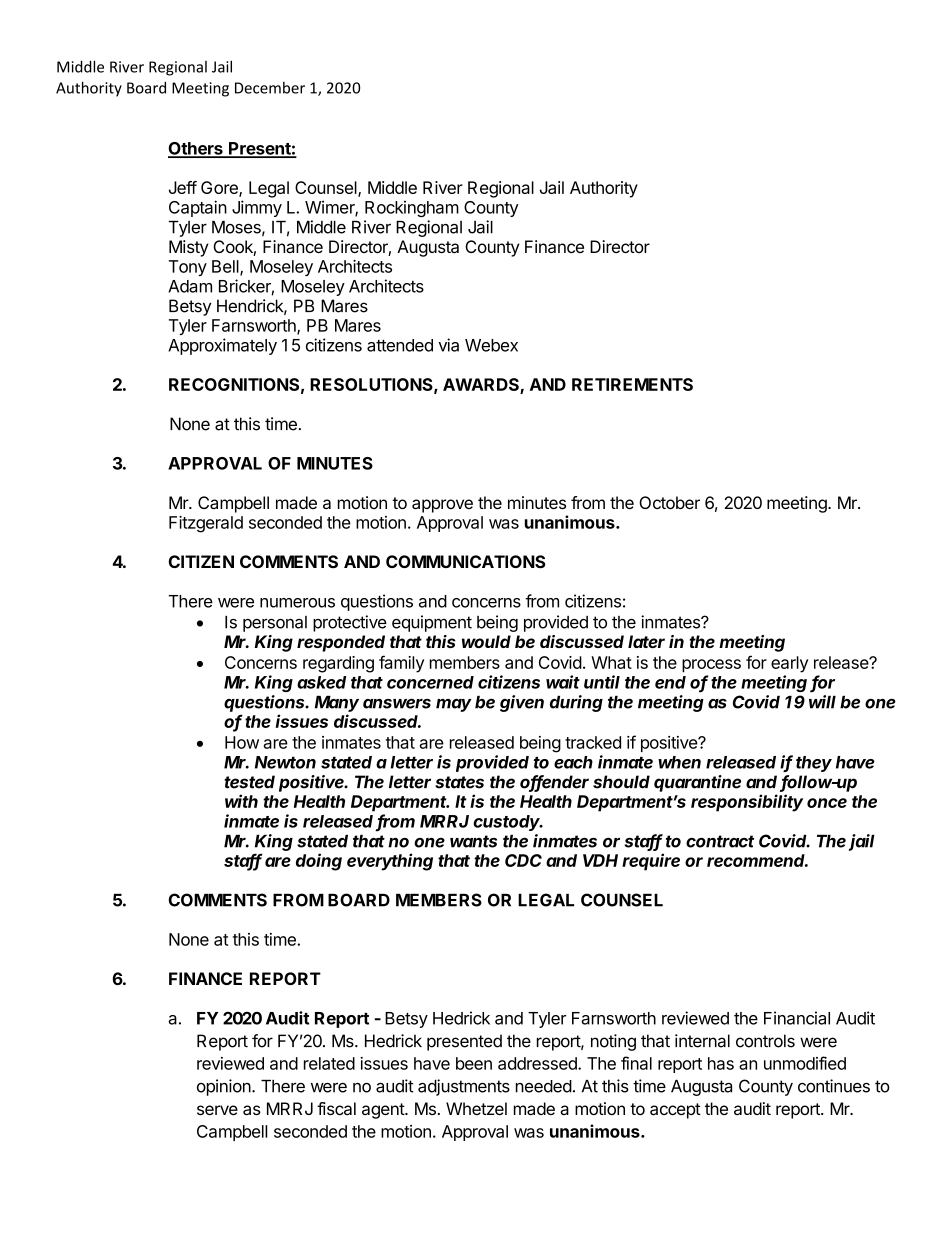  Describe the element at coordinates (270, 88) in the screenshot. I see `December` at that location.
